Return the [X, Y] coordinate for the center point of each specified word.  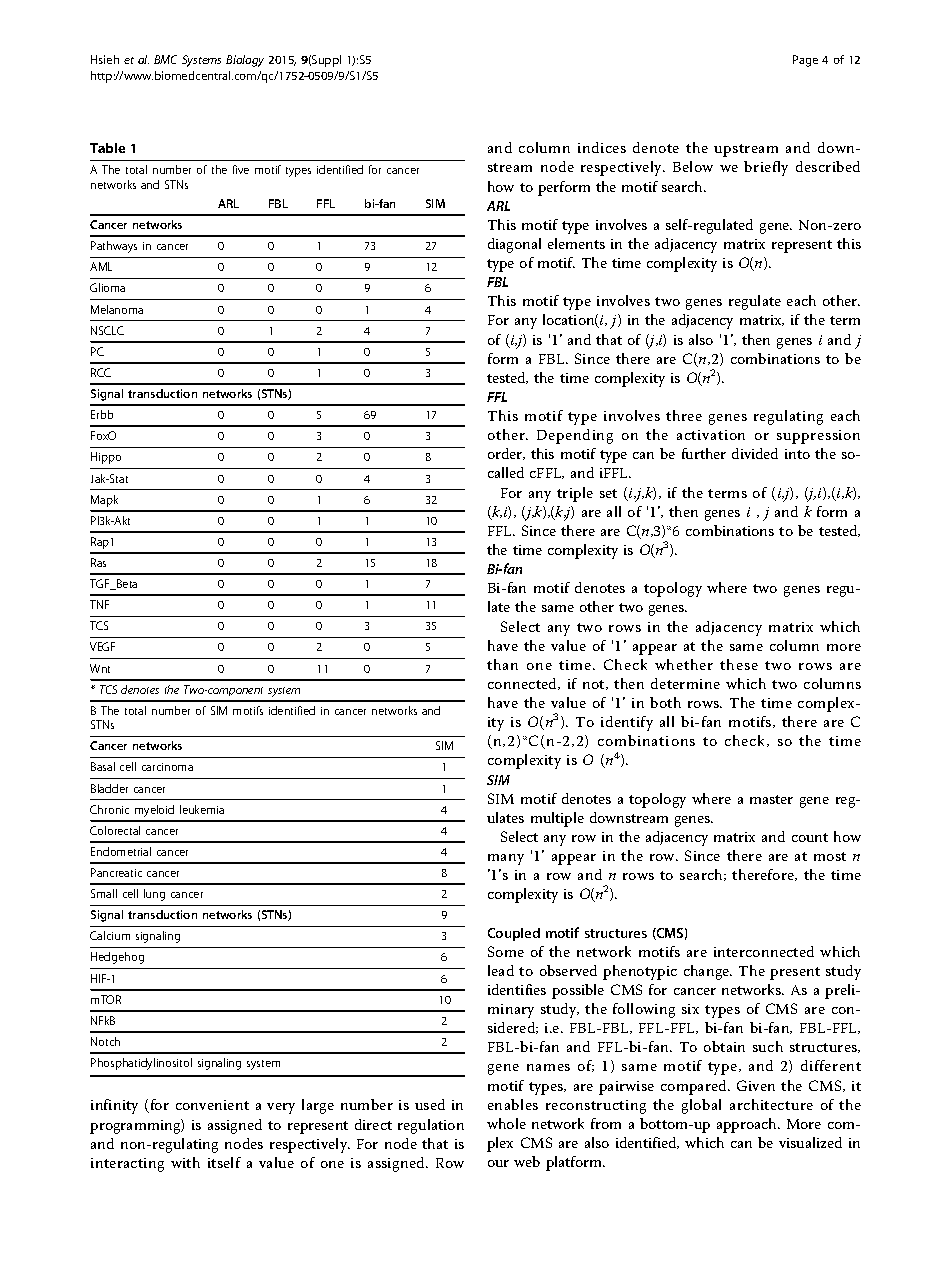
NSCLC [107, 330]
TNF [99, 604]
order [506, 454]
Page [805, 61]
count [810, 837]
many [506, 859]
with [185, 1162]
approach [748, 1125]
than [502, 664]
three [684, 415]
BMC [165, 59]
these [739, 664]
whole [506, 1123]
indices [602, 147]
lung [154, 895]
